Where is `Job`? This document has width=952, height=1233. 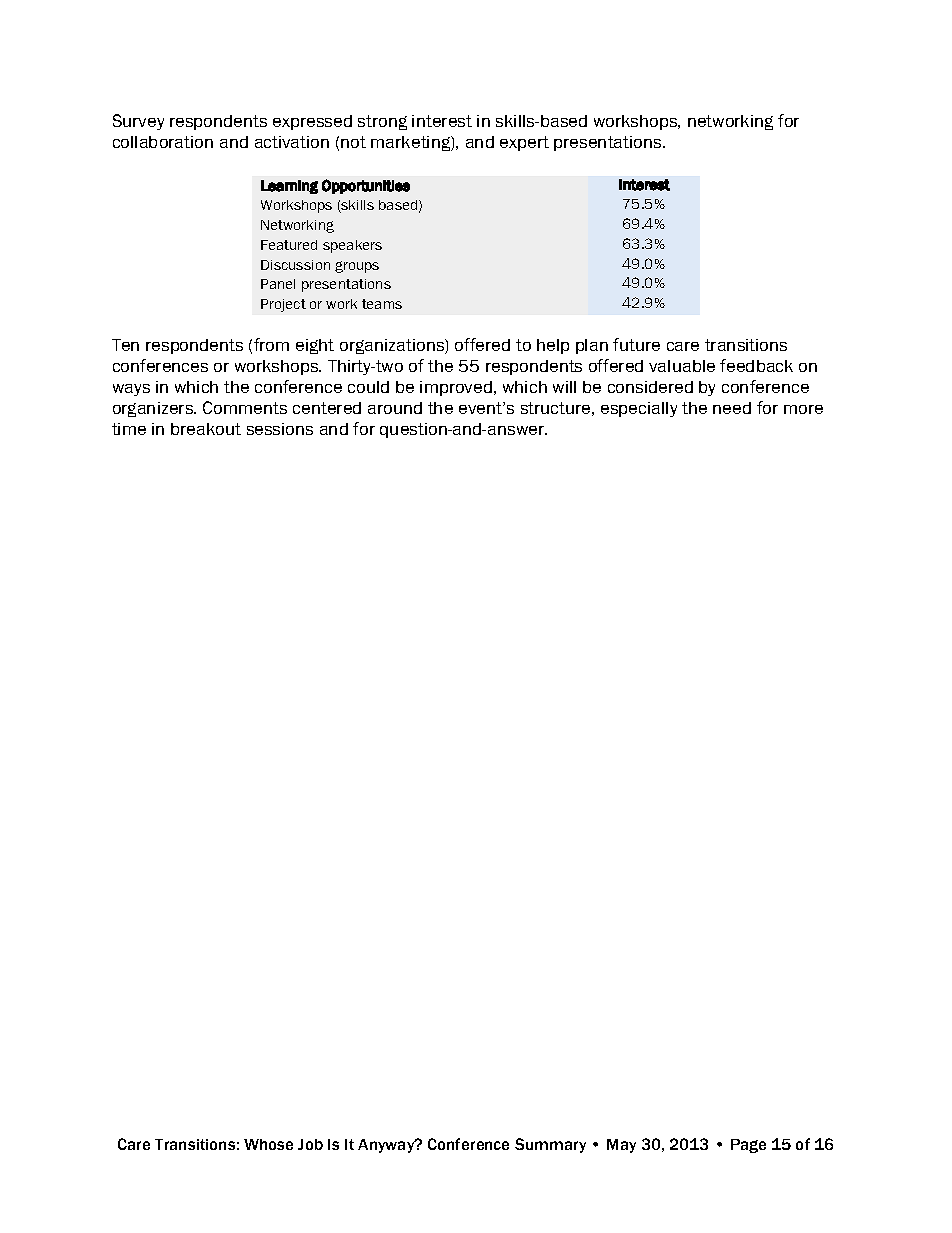 Job is located at coordinates (310, 1144).
